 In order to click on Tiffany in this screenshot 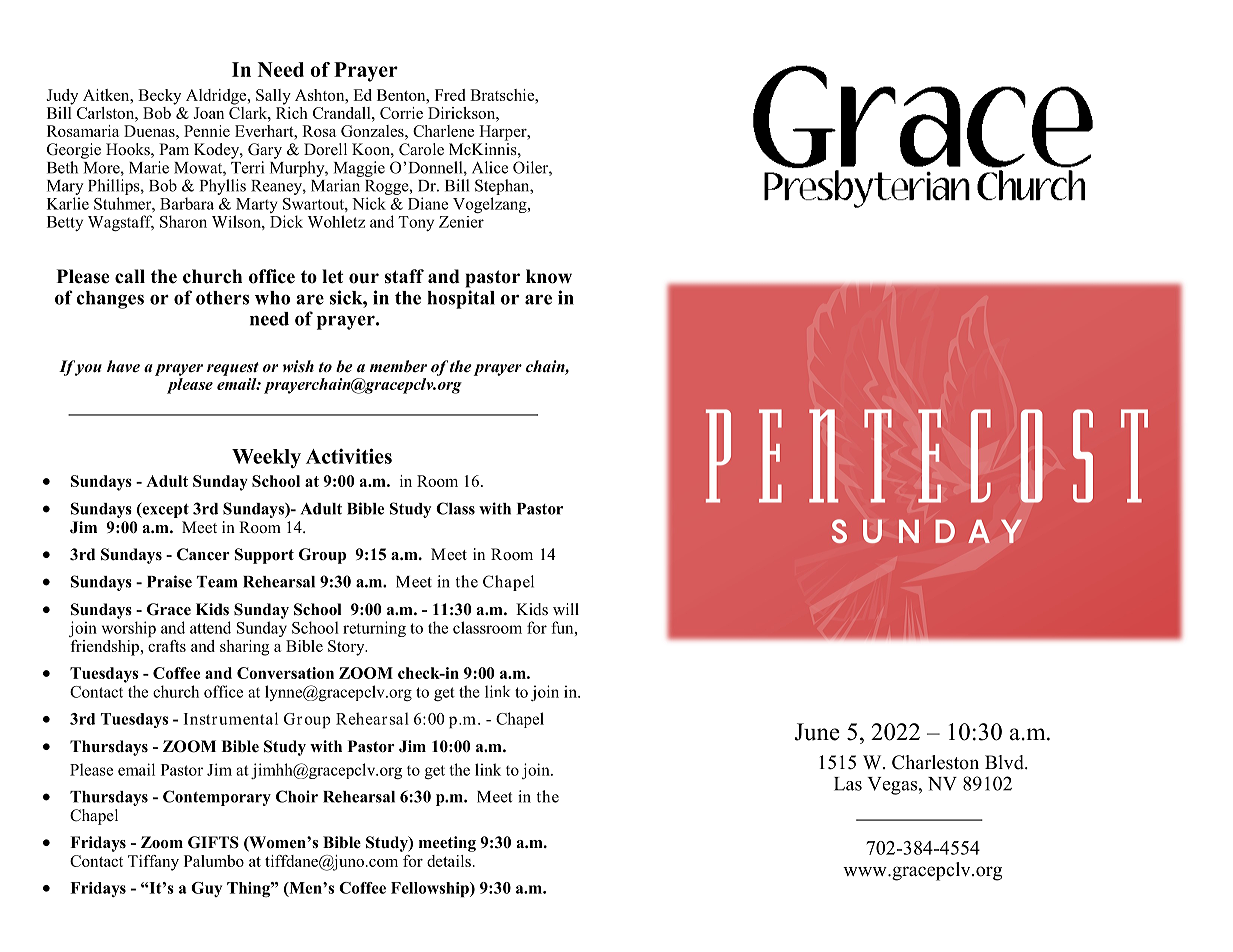, I will do `click(153, 863)`.
